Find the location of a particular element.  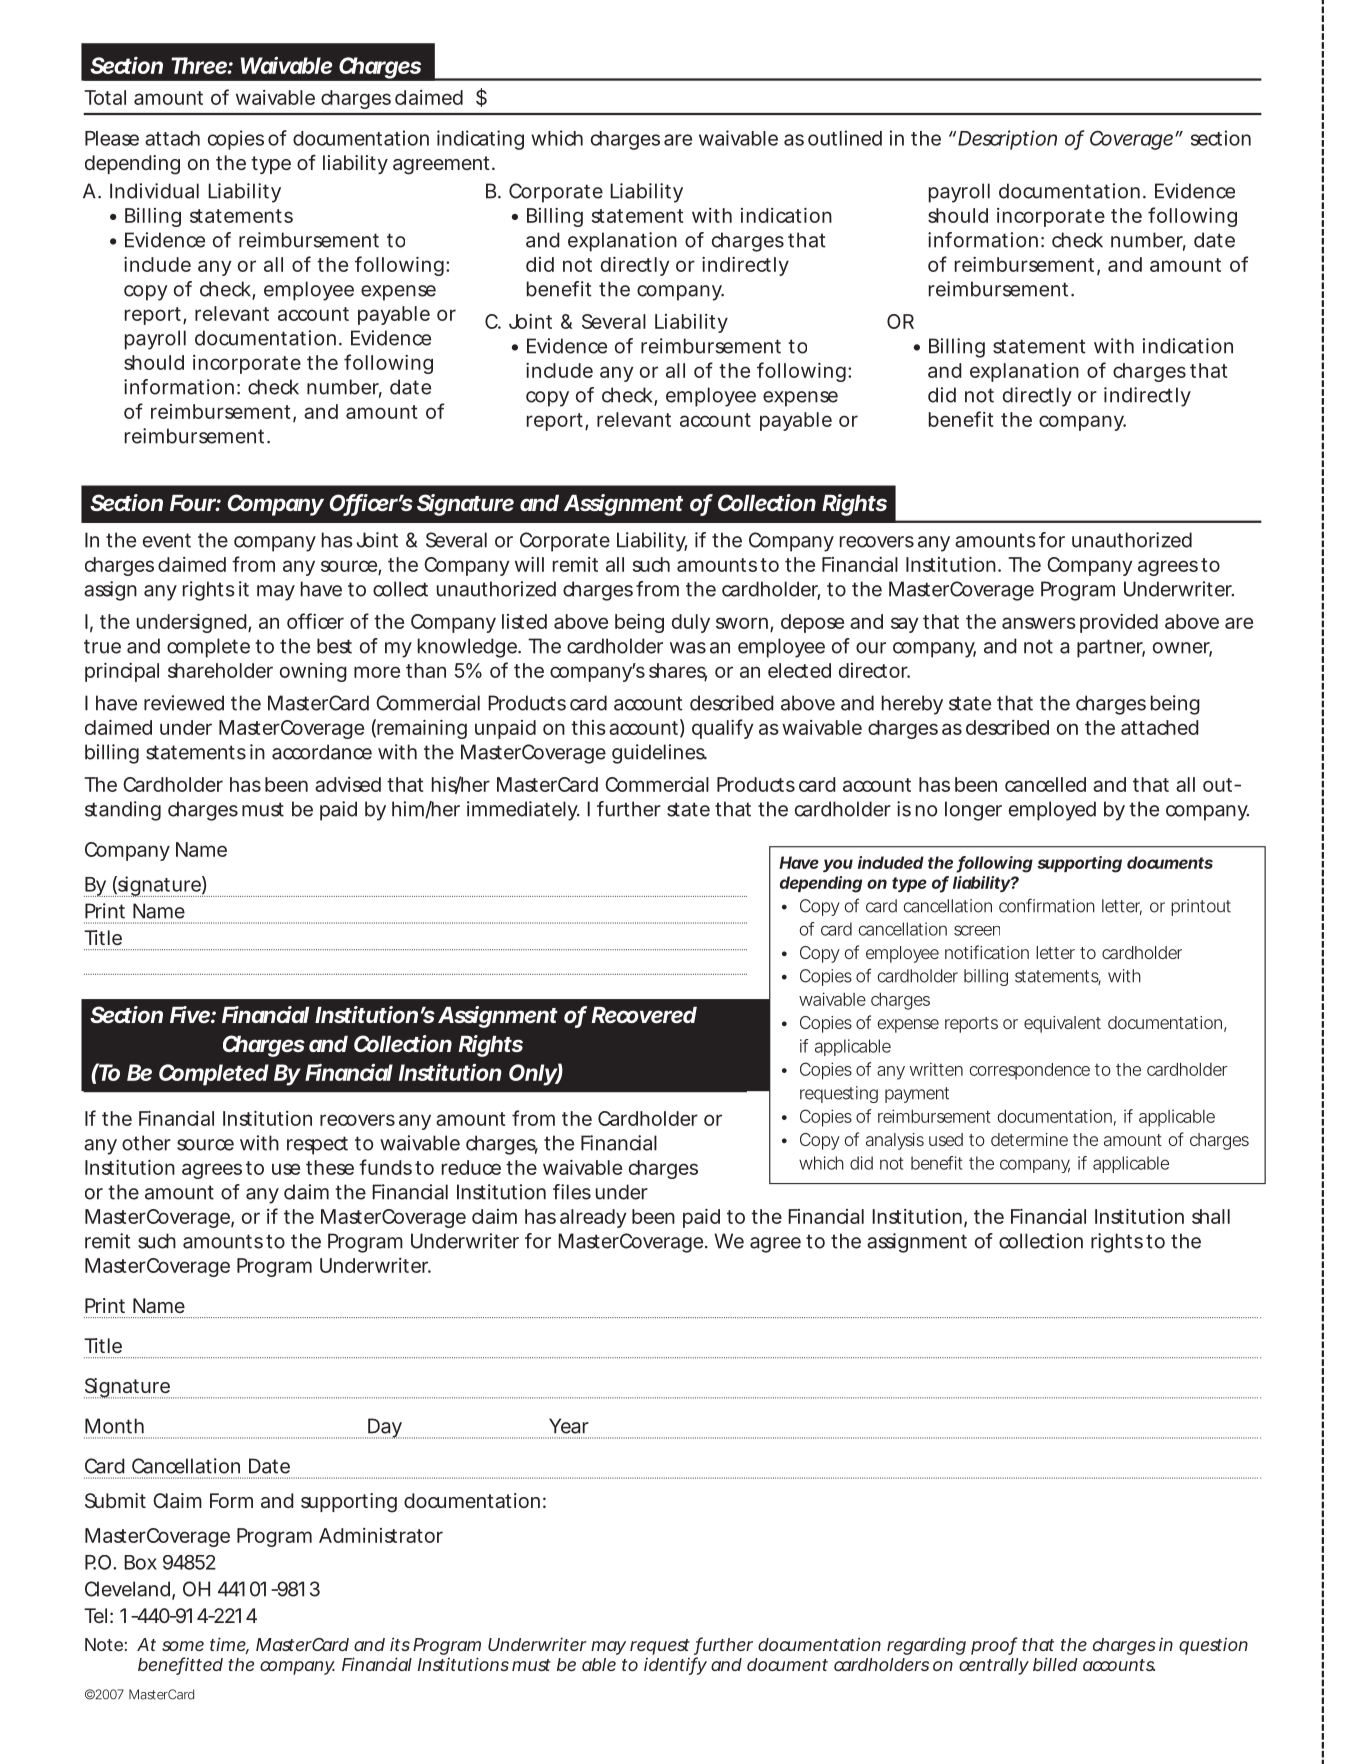

immediately is located at coordinates (523, 811).
